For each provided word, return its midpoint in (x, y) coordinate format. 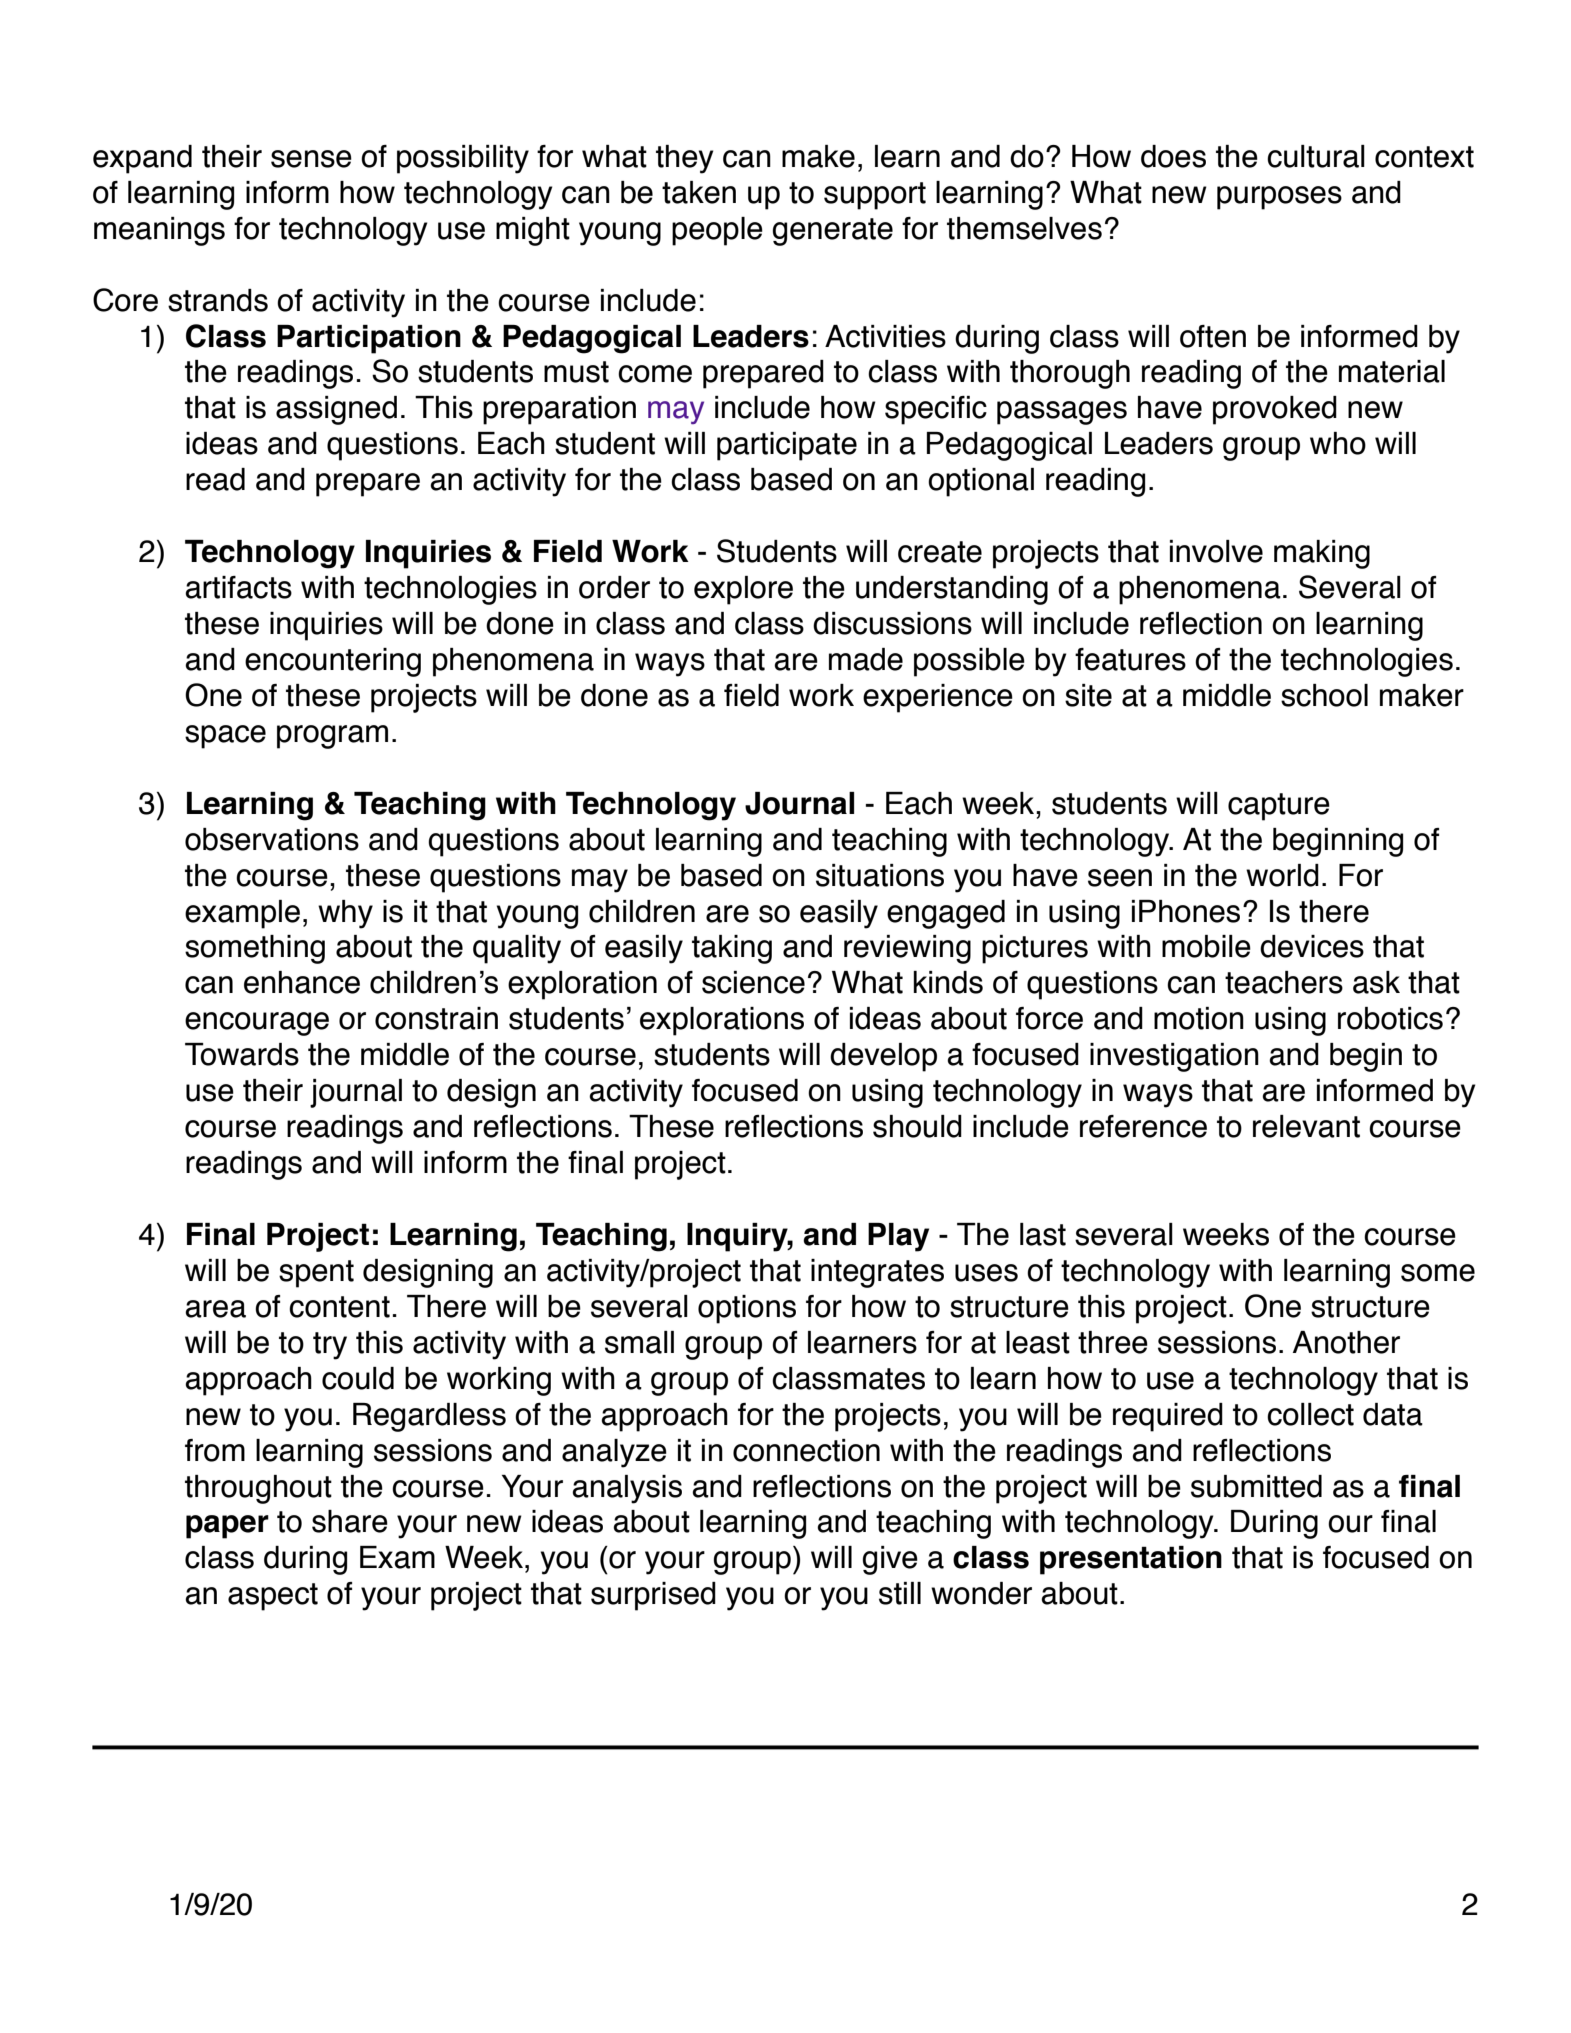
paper (227, 1527)
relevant (1306, 1126)
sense (311, 159)
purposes (1279, 198)
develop (883, 1057)
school (1324, 695)
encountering (333, 662)
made (866, 659)
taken (699, 192)
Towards (242, 1054)
